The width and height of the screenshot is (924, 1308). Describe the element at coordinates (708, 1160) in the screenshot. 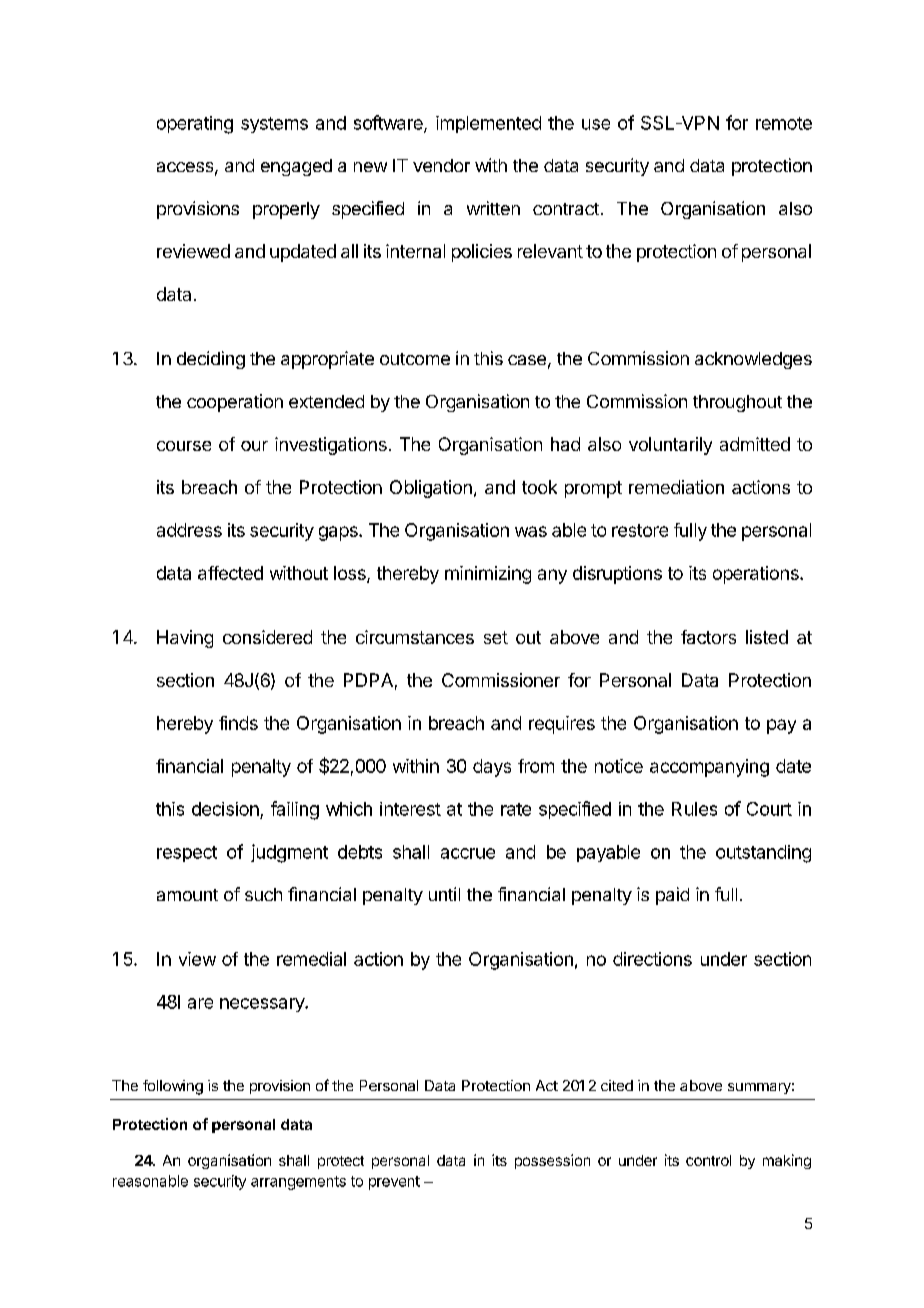

I see `control` at that location.
